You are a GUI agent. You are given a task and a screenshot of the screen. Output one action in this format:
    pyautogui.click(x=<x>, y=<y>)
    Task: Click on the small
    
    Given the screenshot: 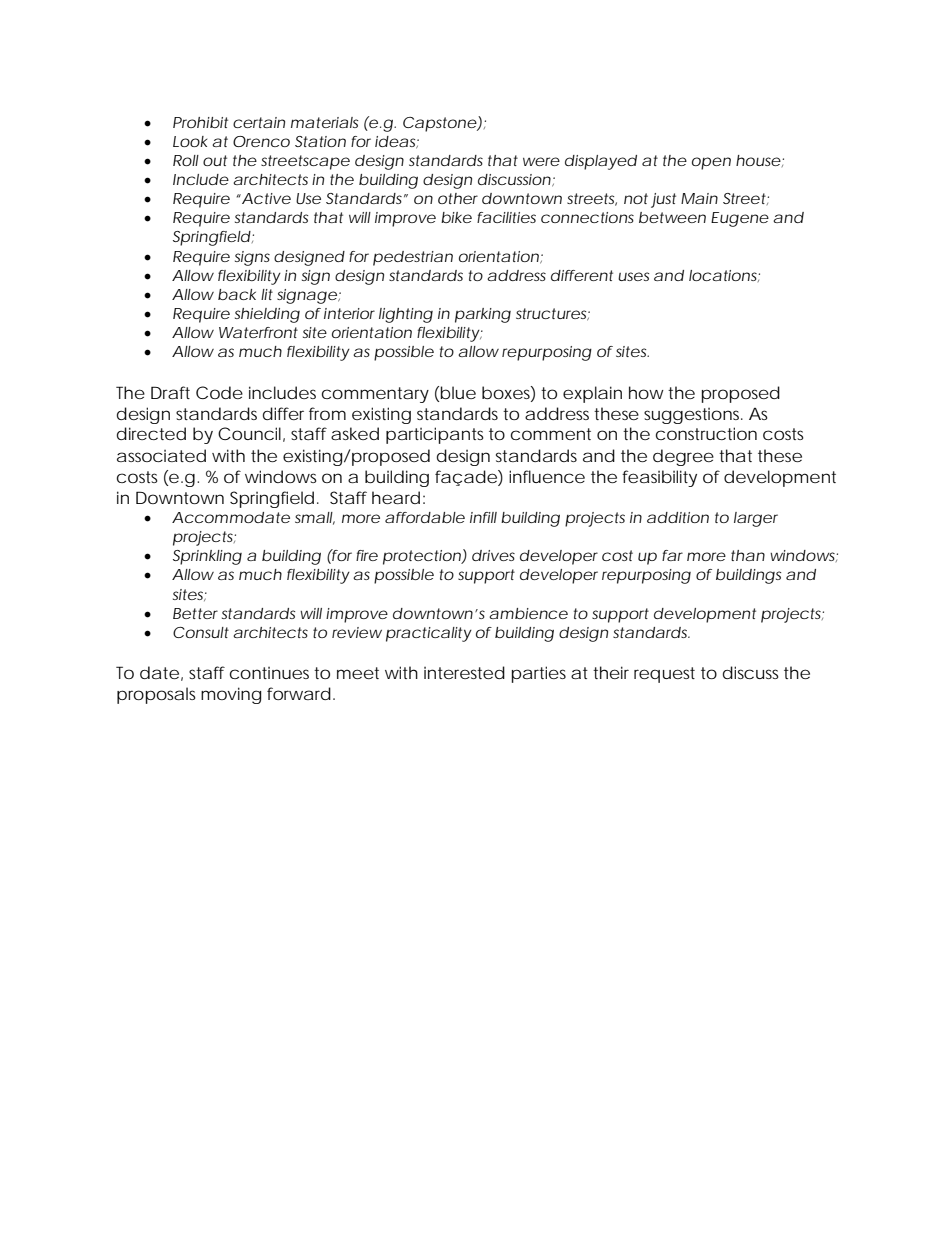 What is the action you would take?
    pyautogui.click(x=314, y=517)
